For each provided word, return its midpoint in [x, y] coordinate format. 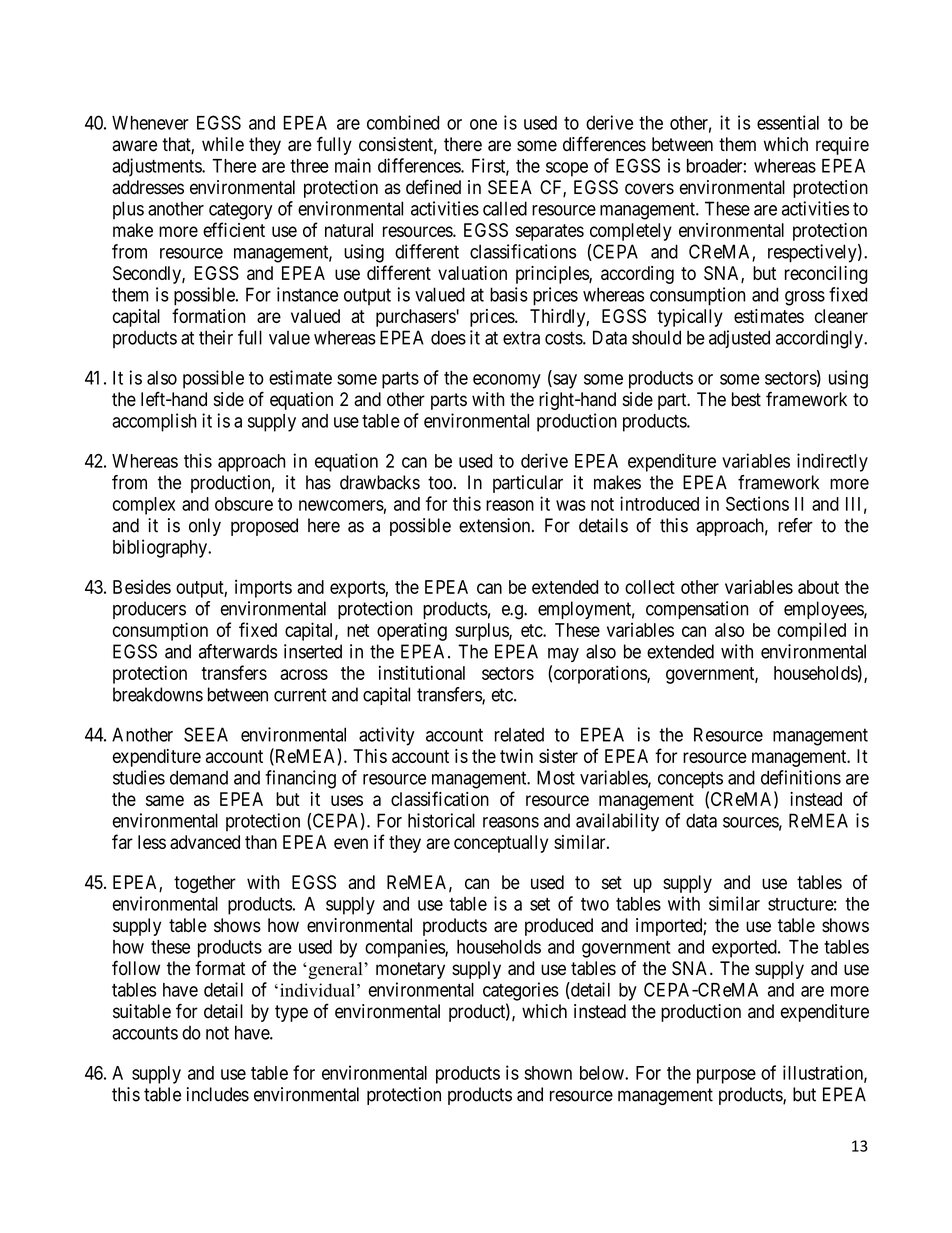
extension [496, 525]
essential [788, 122]
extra [521, 338]
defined [433, 187]
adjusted [739, 339]
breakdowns [158, 694]
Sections [757, 503]
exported [745, 949]
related [519, 734]
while [223, 144]
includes [218, 1094]
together [205, 884]
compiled [811, 631]
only [205, 527]
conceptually [501, 844]
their [216, 337]
